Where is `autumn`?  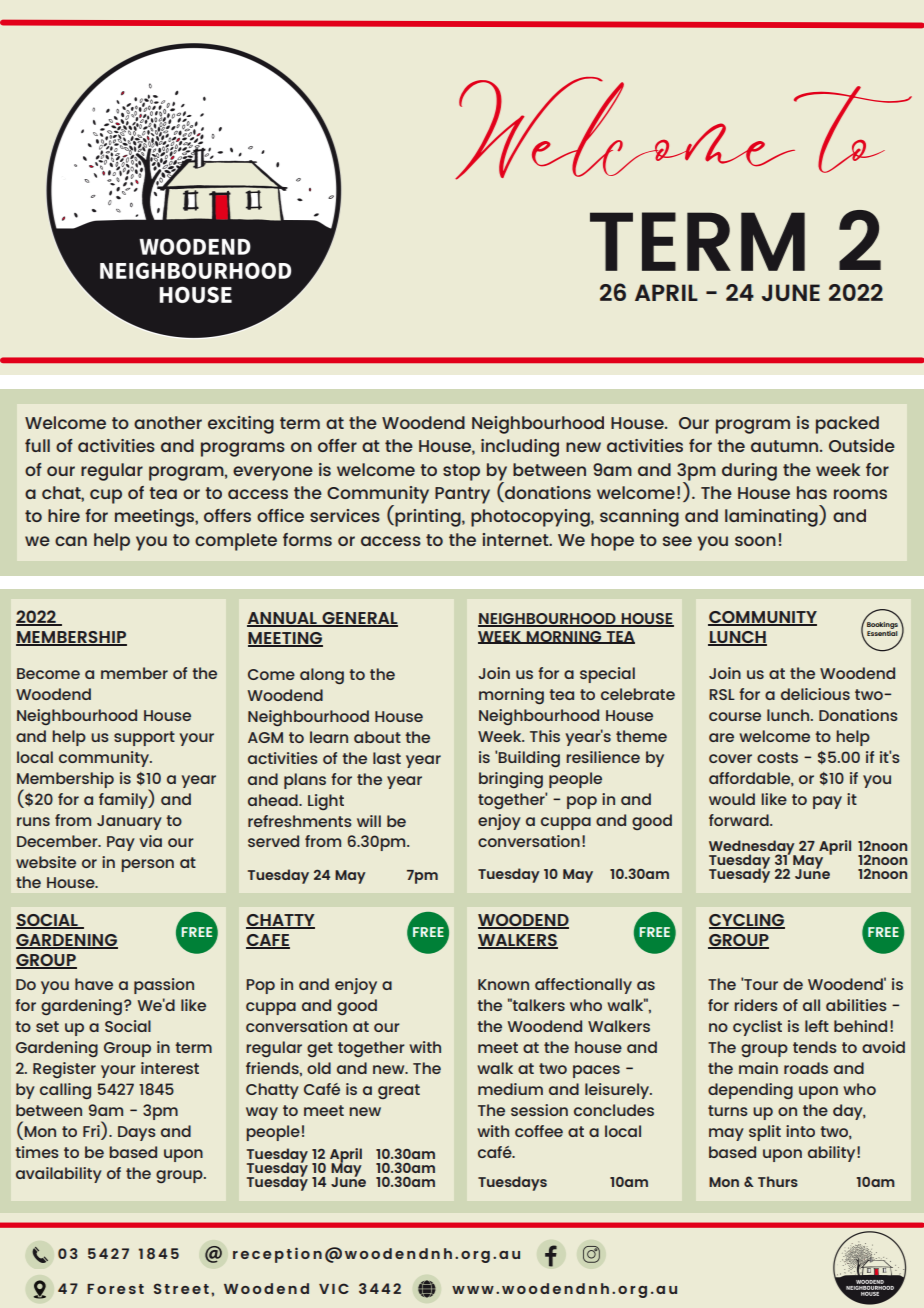 autumn is located at coordinates (786, 446).
